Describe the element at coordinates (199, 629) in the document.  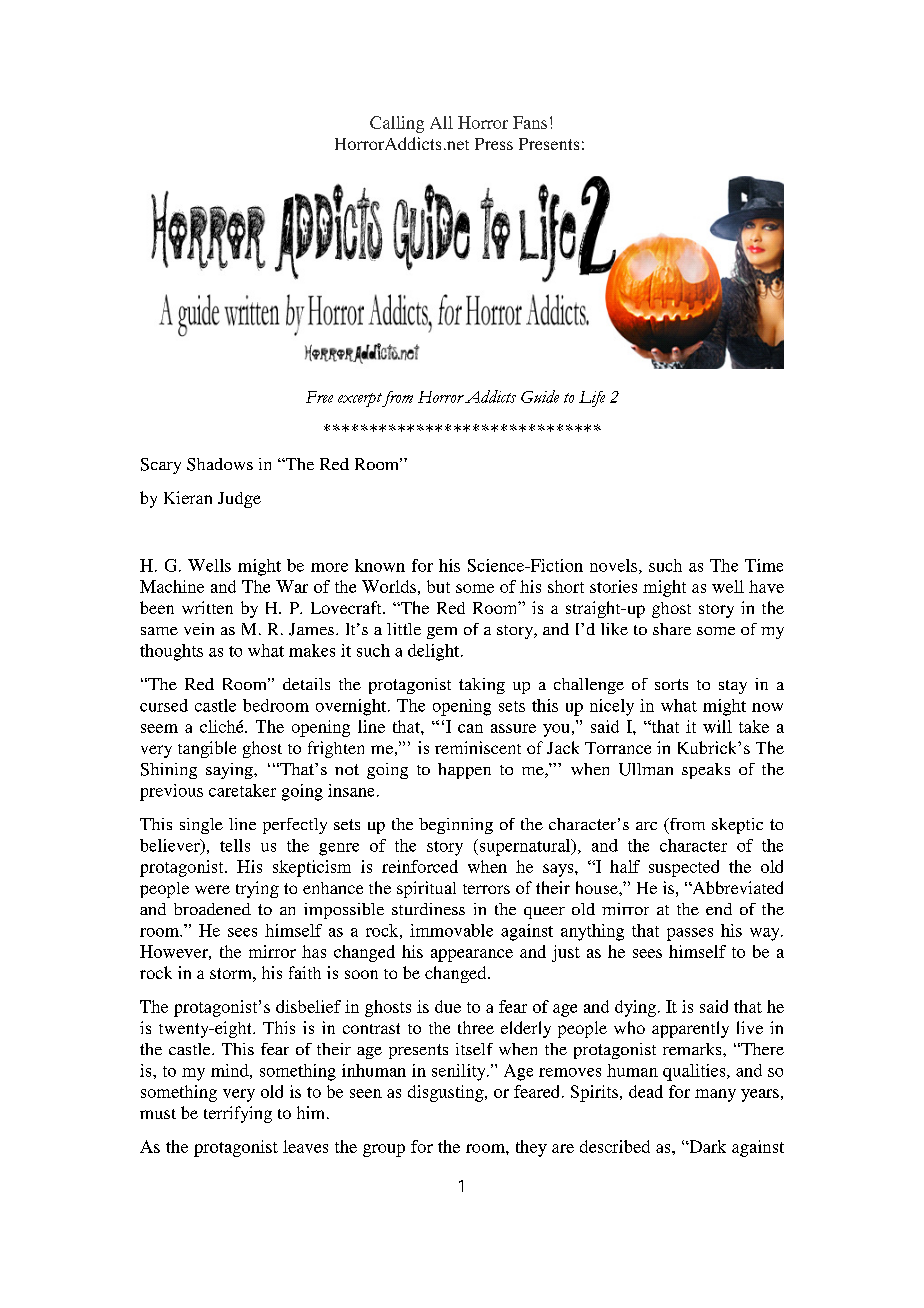
I see `vein` at that location.
